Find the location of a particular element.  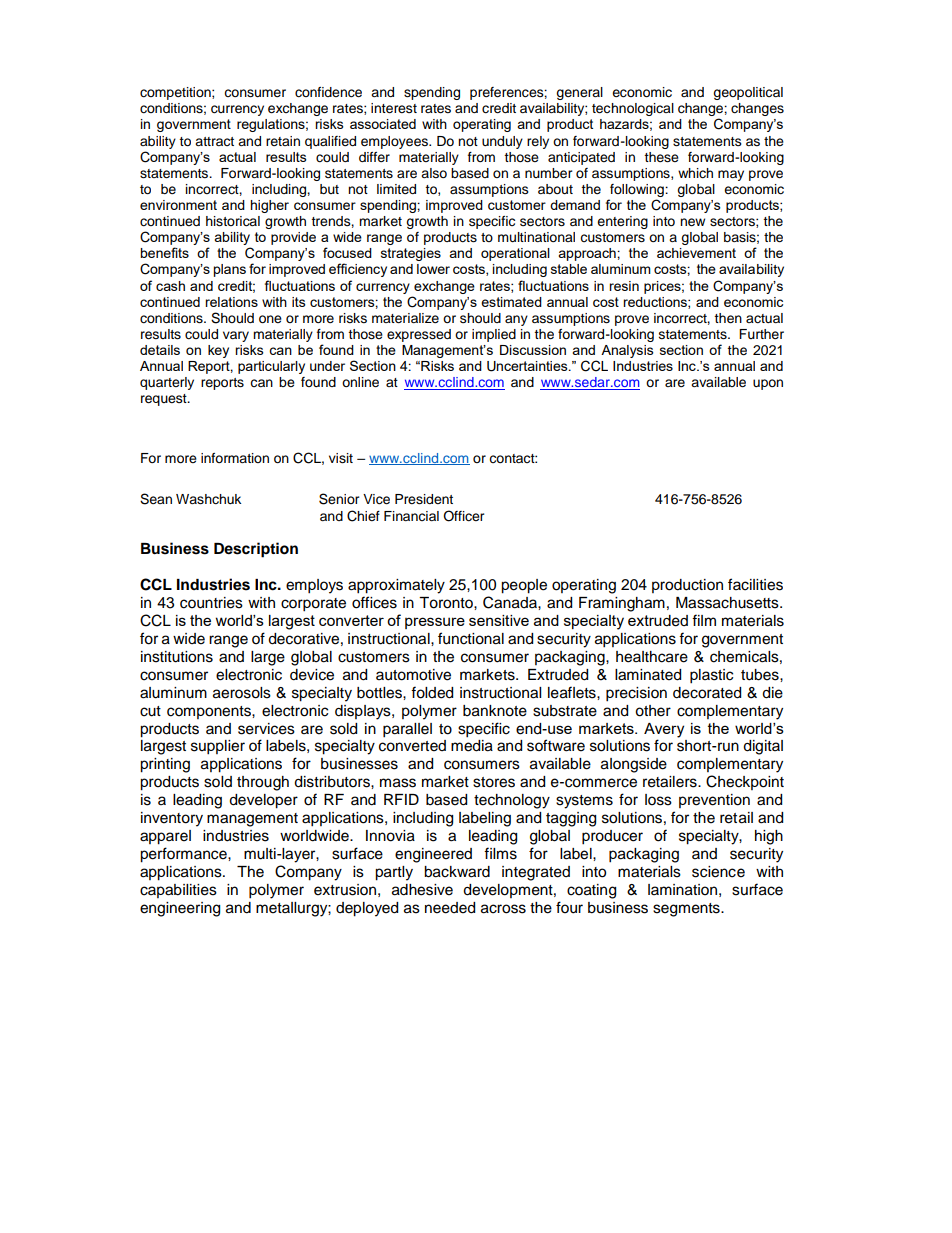

geopolitical is located at coordinates (748, 93).
